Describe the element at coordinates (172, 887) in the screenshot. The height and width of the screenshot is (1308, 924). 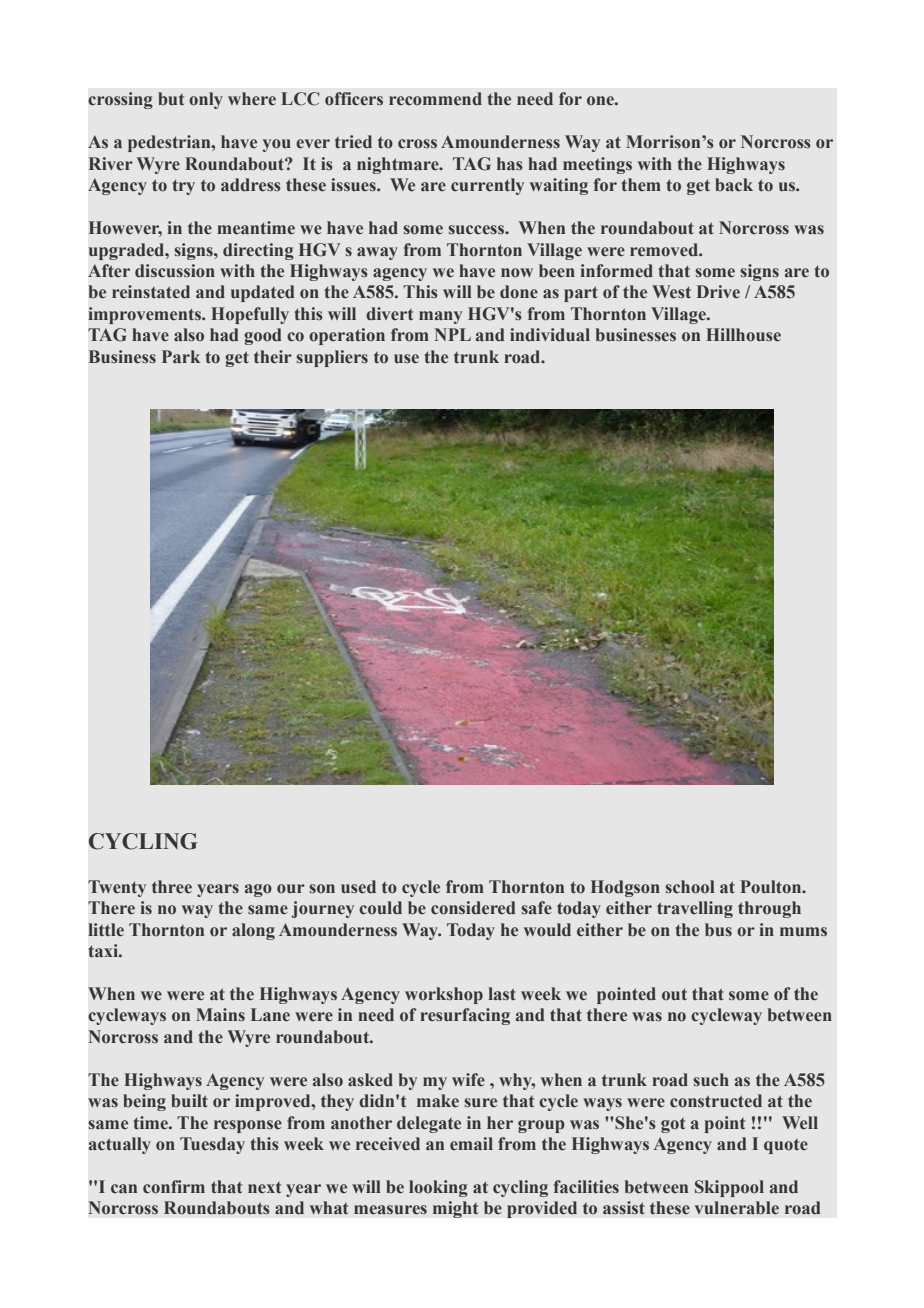
I see `three` at that location.
